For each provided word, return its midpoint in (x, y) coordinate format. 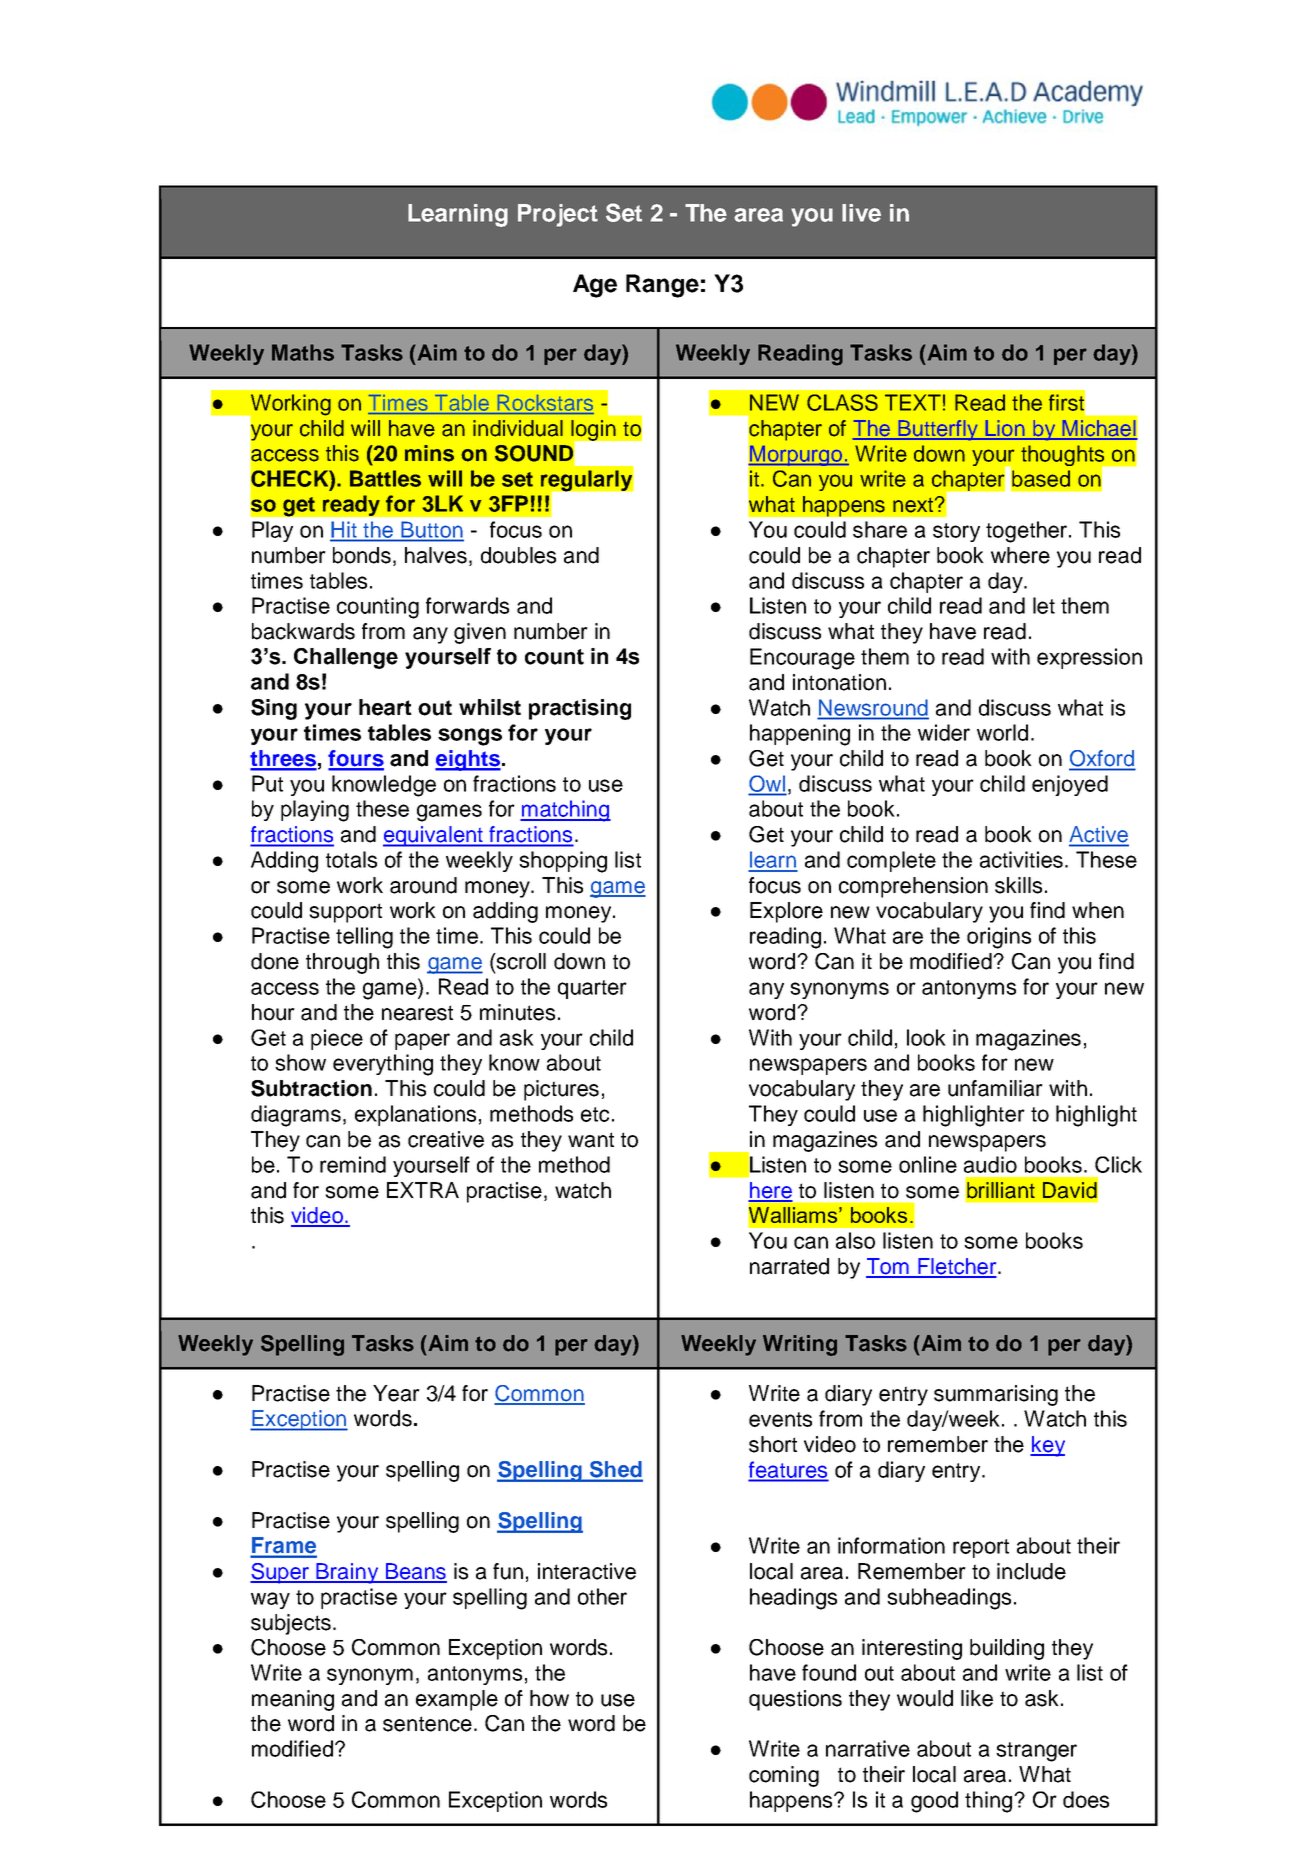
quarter (592, 989)
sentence (427, 1724)
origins (999, 938)
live (861, 213)
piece (337, 1039)
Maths (303, 352)
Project (558, 215)
